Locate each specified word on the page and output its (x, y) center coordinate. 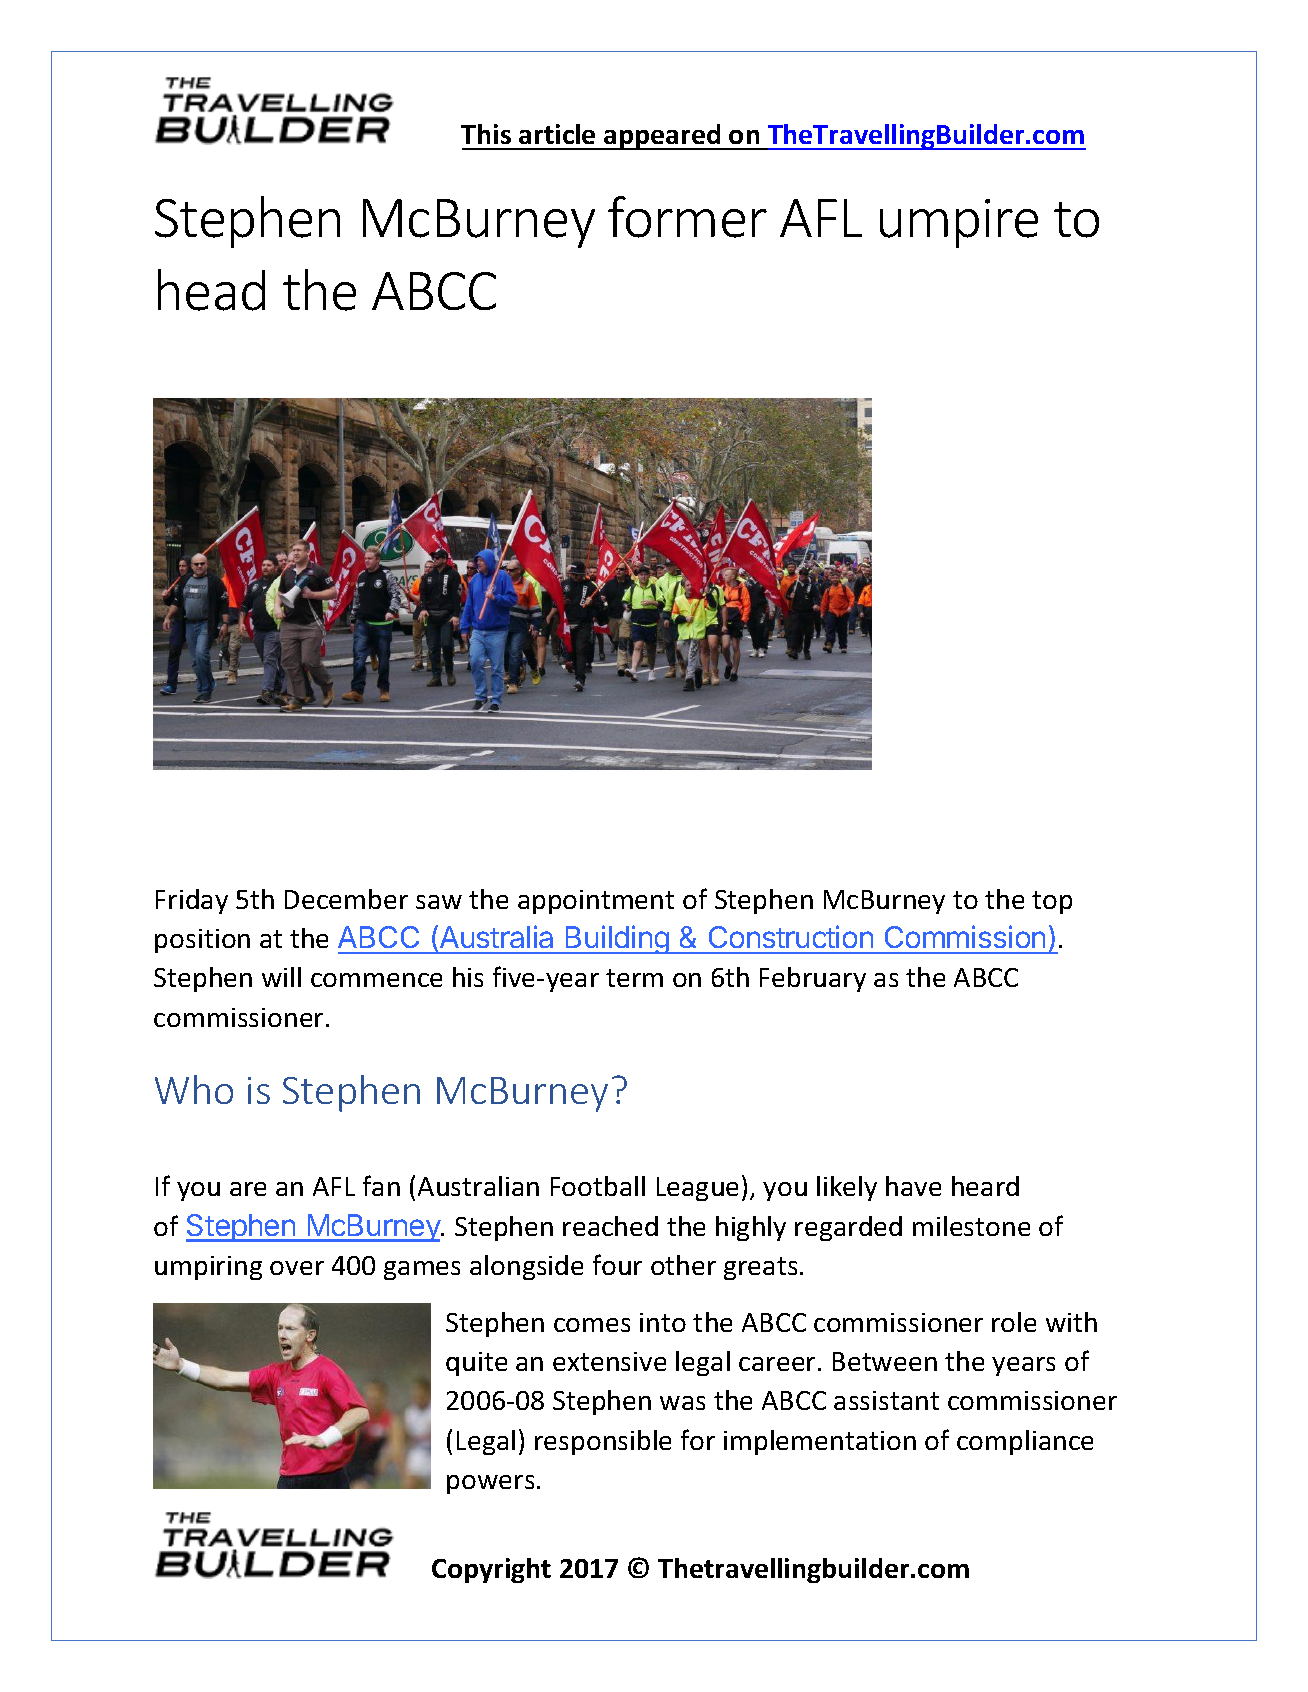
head (211, 290)
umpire (959, 223)
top (1052, 902)
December (346, 899)
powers (490, 1484)
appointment (596, 902)
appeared (662, 137)
